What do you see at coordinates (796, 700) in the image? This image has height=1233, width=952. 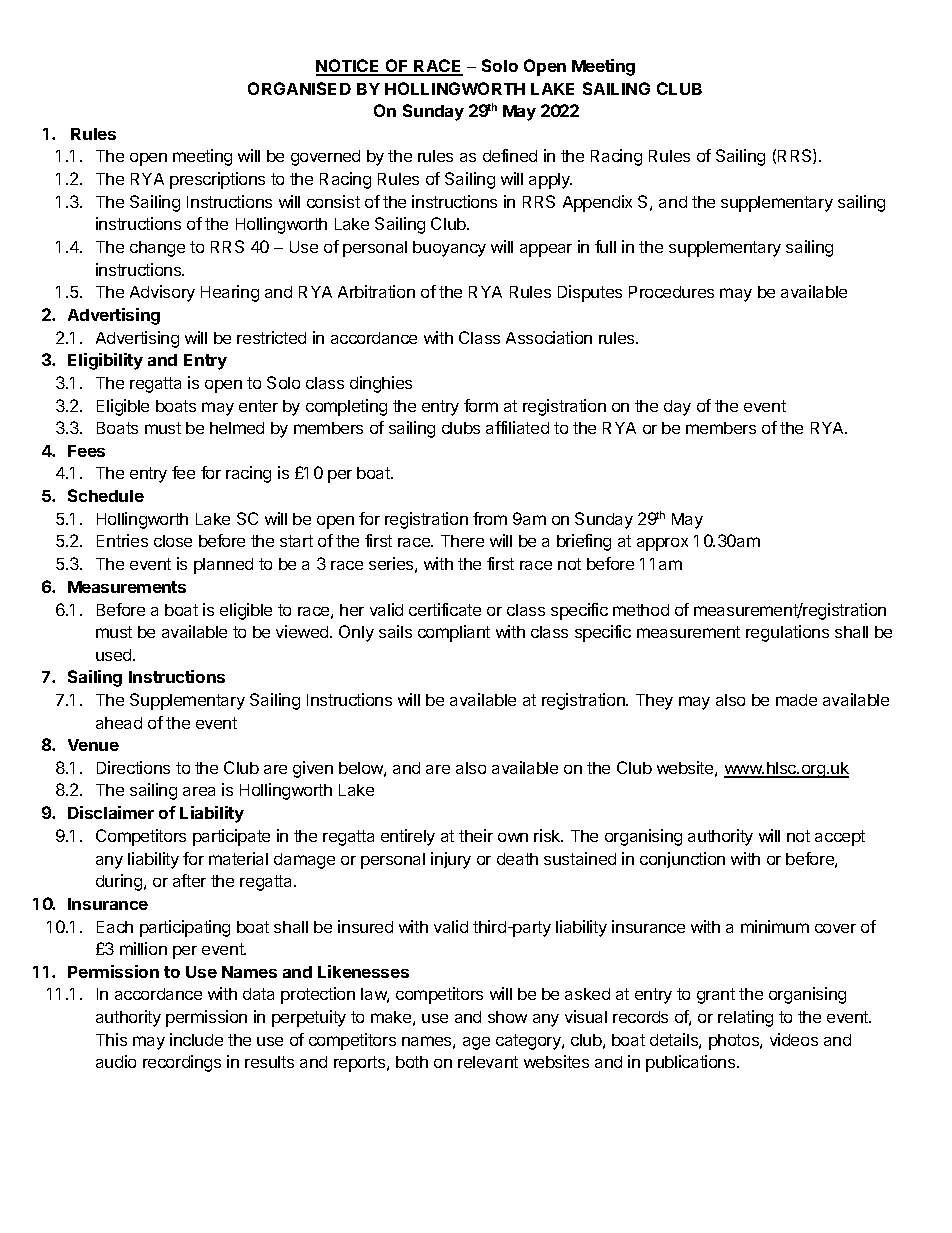 I see `made` at bounding box center [796, 700].
